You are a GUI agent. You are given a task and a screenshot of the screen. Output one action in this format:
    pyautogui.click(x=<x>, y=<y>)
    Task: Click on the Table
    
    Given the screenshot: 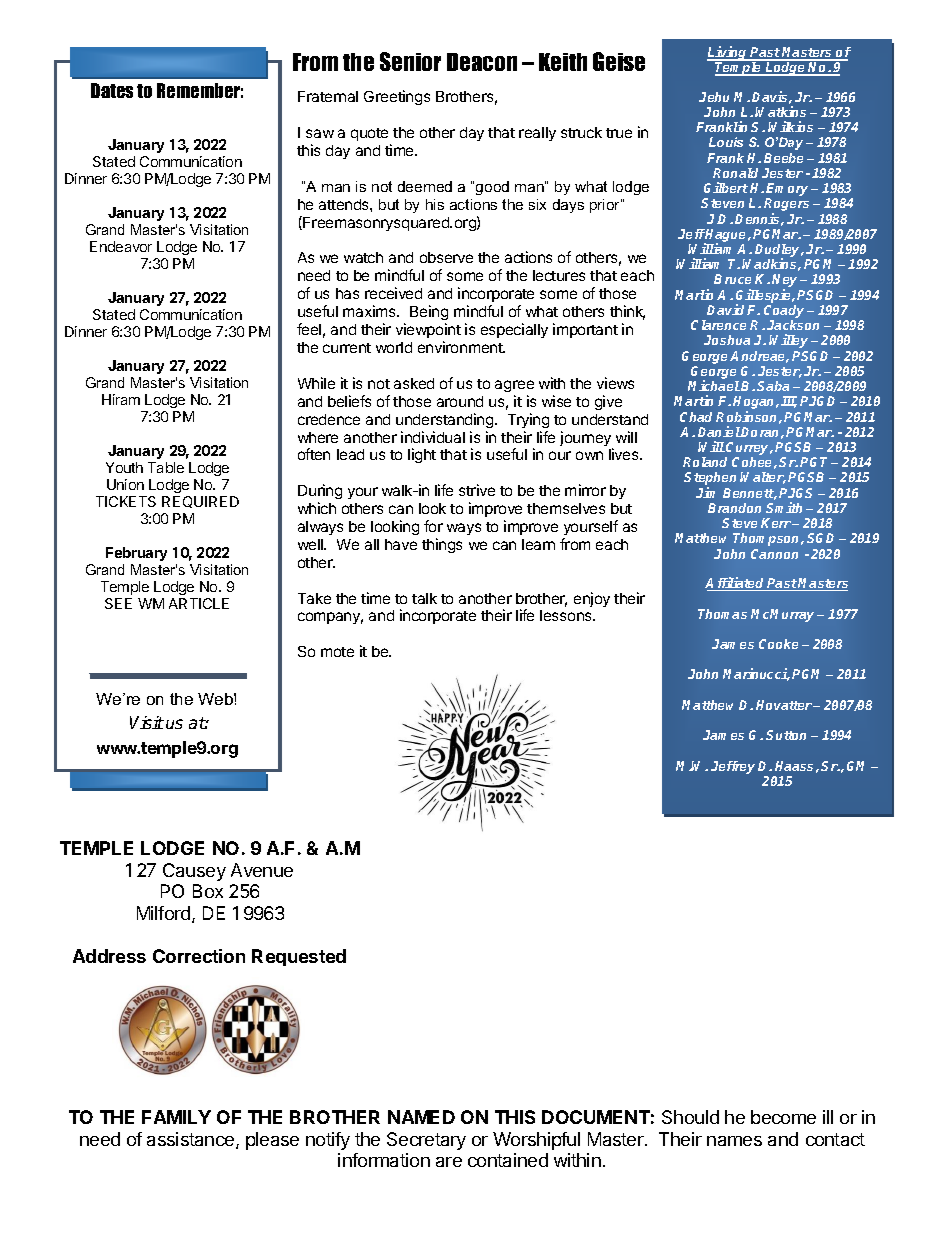 What is the action you would take?
    pyautogui.click(x=166, y=467)
